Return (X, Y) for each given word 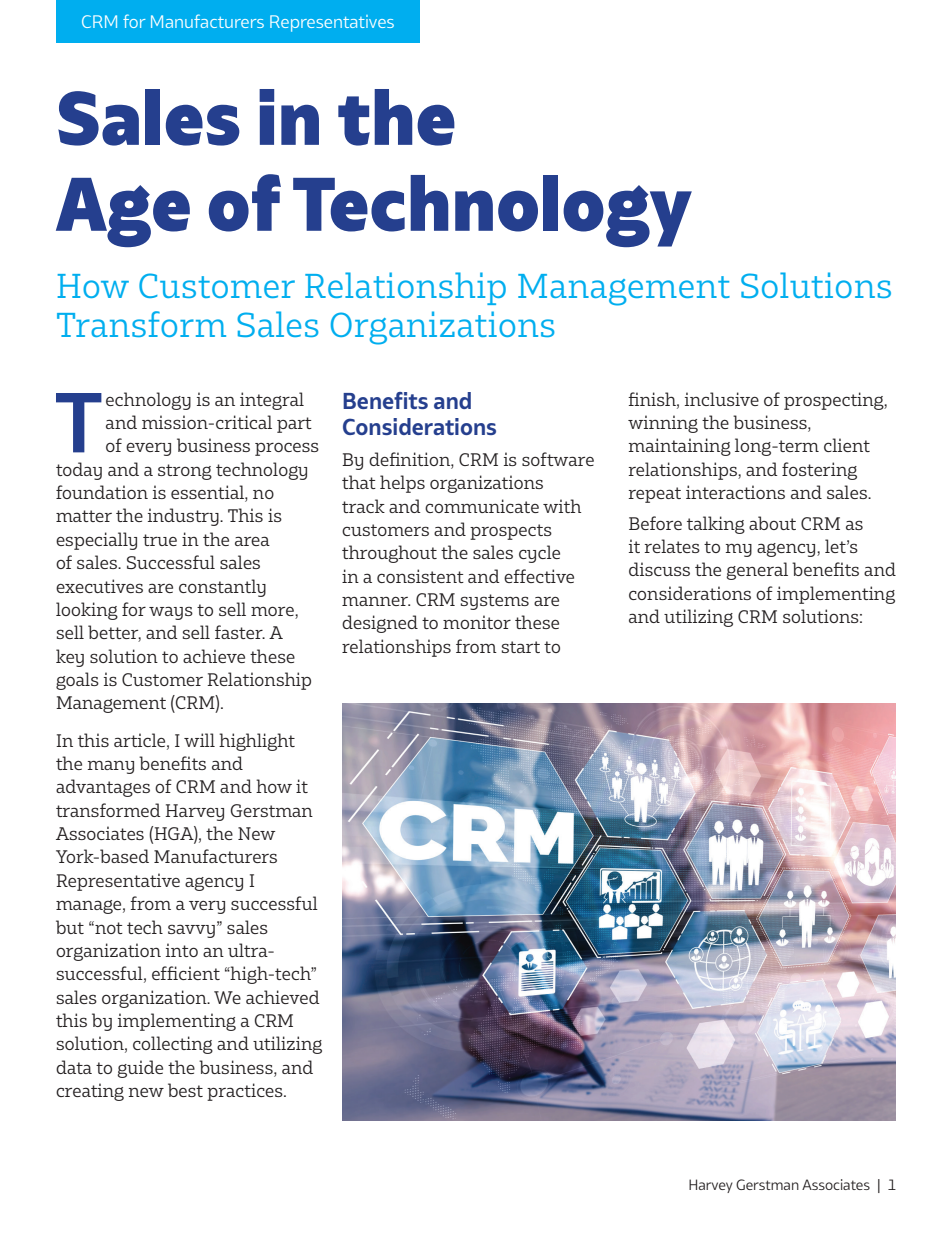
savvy (191, 931)
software (558, 459)
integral (272, 401)
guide (140, 1069)
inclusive (722, 399)
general (757, 571)
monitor (477, 622)
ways (171, 613)
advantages (103, 788)
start (520, 647)
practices (246, 1092)
